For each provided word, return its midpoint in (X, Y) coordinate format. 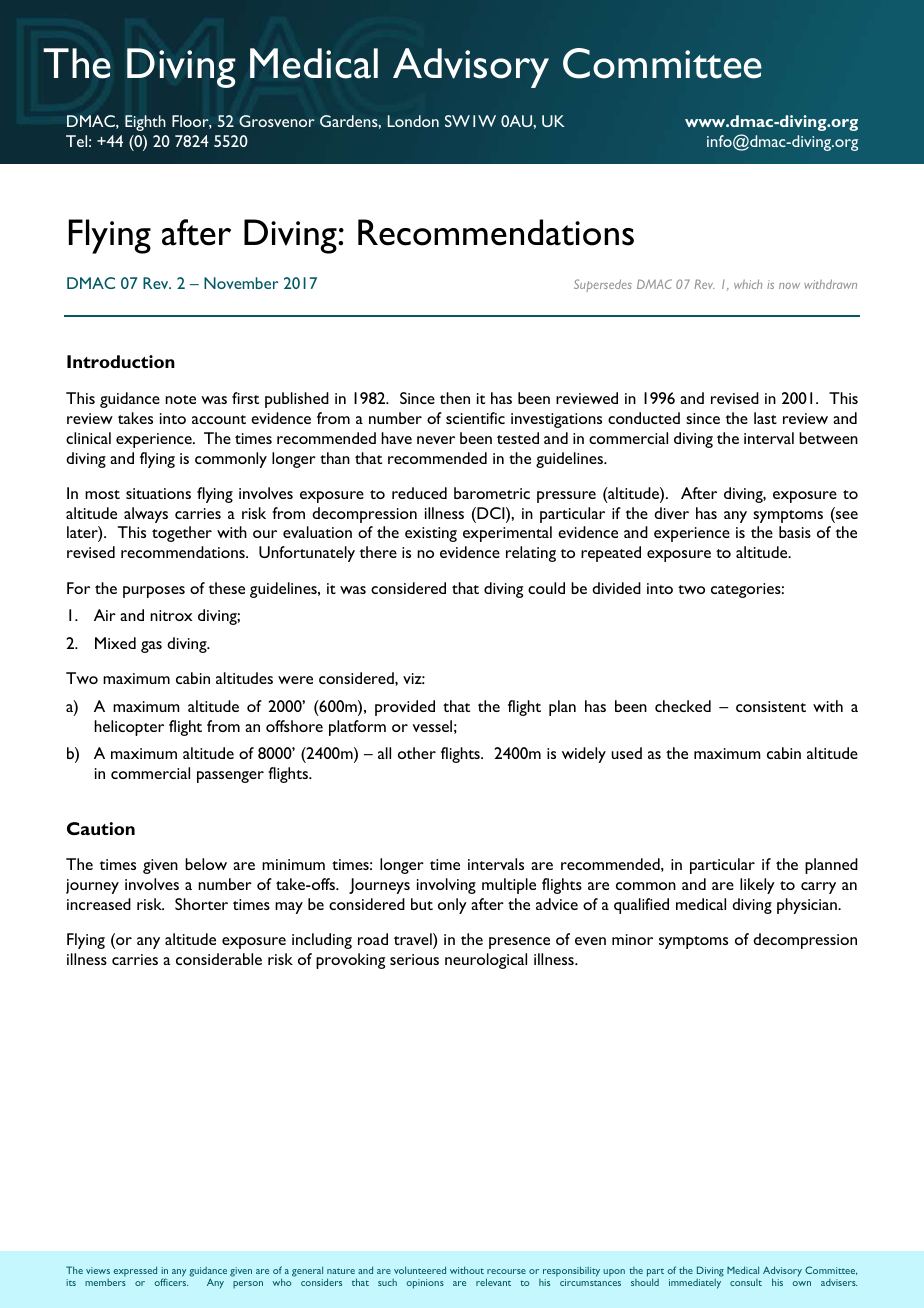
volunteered (420, 1270)
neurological (486, 961)
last (765, 418)
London (413, 121)
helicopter (129, 728)
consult (746, 1282)
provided (405, 708)
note (180, 399)
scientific (475, 418)
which (748, 284)
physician (808, 906)
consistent (771, 706)
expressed (135, 1271)
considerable (219, 959)
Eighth (145, 123)
